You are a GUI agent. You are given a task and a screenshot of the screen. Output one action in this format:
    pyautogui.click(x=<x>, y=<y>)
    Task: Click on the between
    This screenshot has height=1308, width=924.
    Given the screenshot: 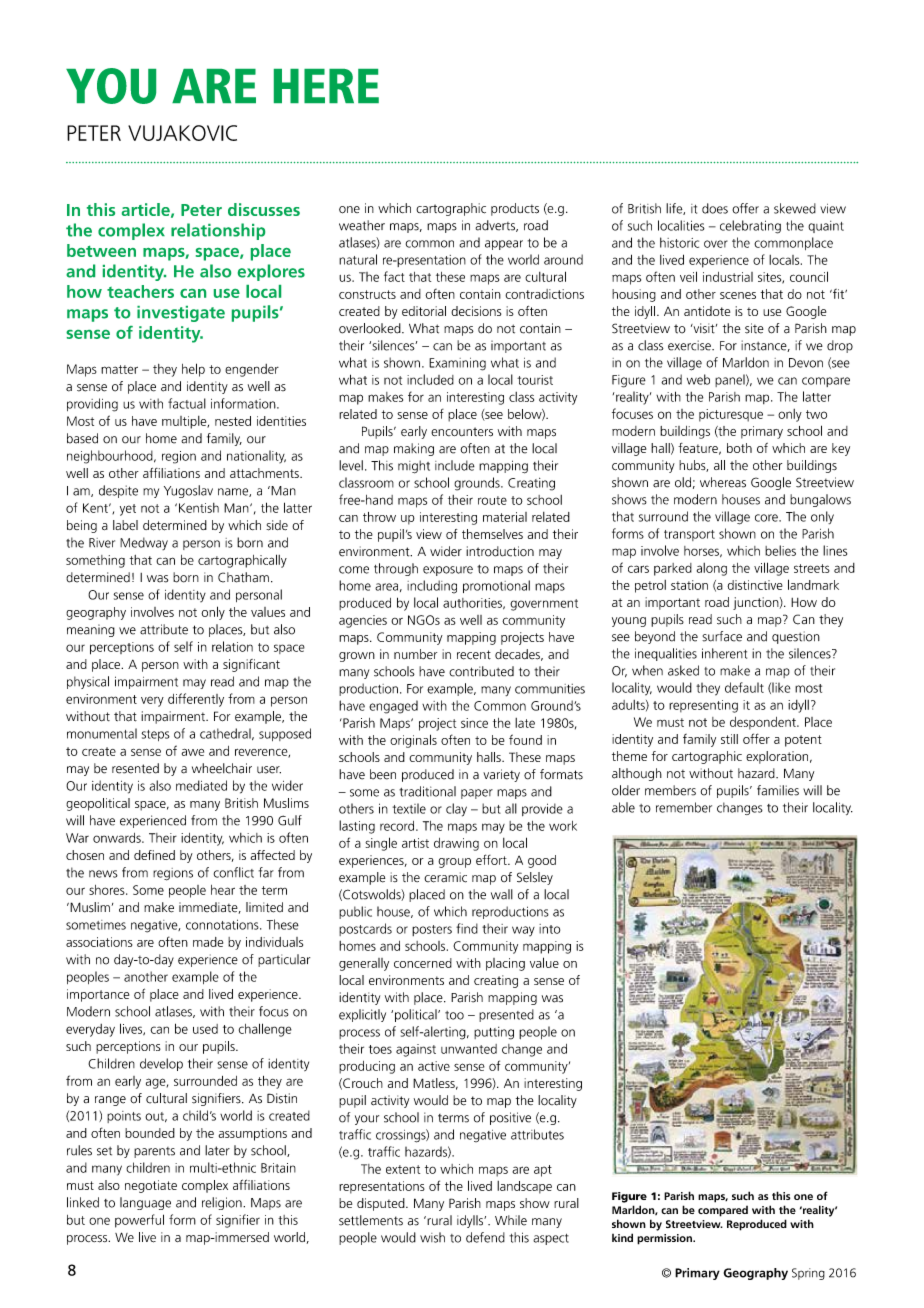 What is the action you would take?
    pyautogui.click(x=101, y=250)
